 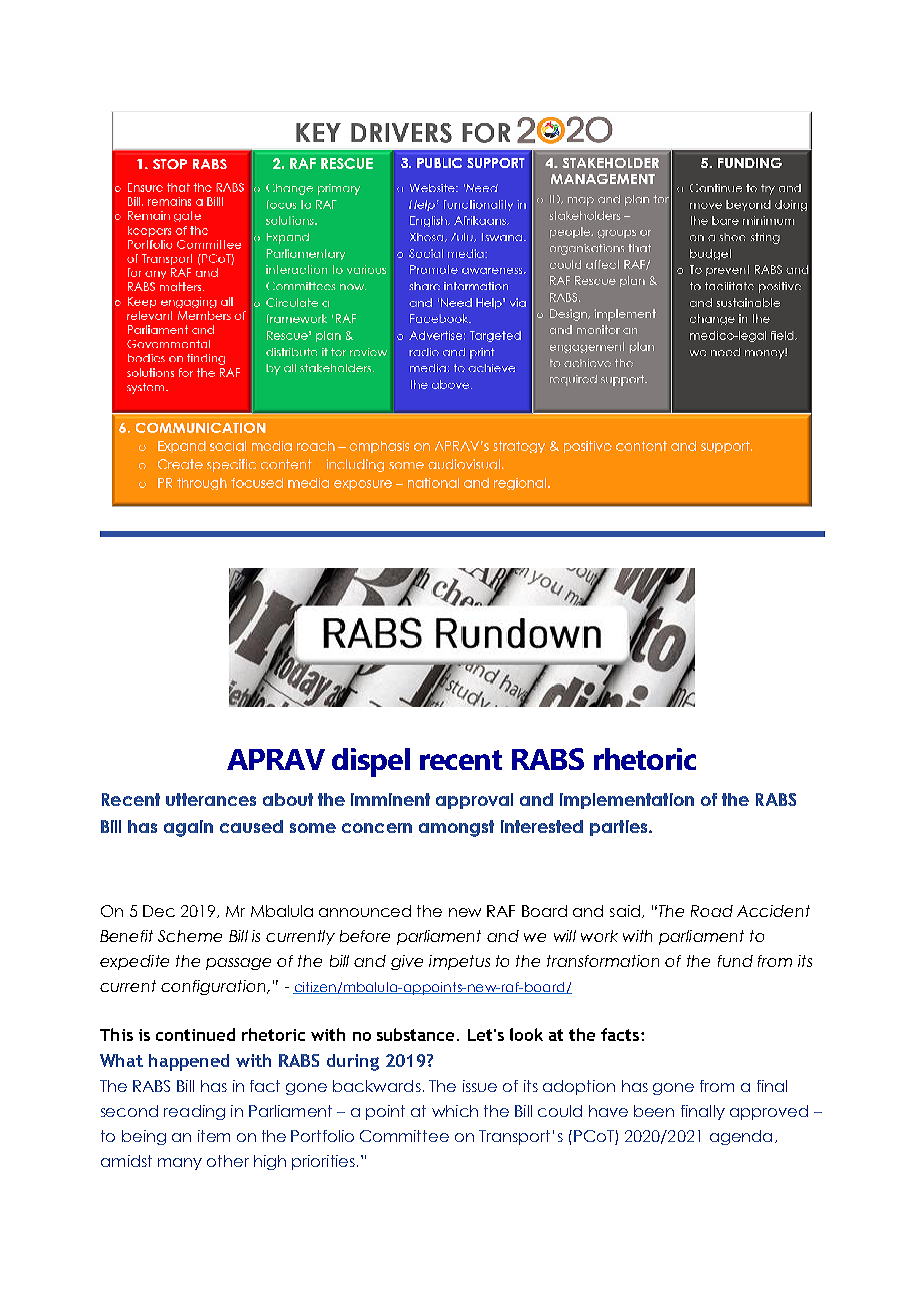 What do you see at coordinates (365, 911) in the image?
I see `announced` at bounding box center [365, 911].
